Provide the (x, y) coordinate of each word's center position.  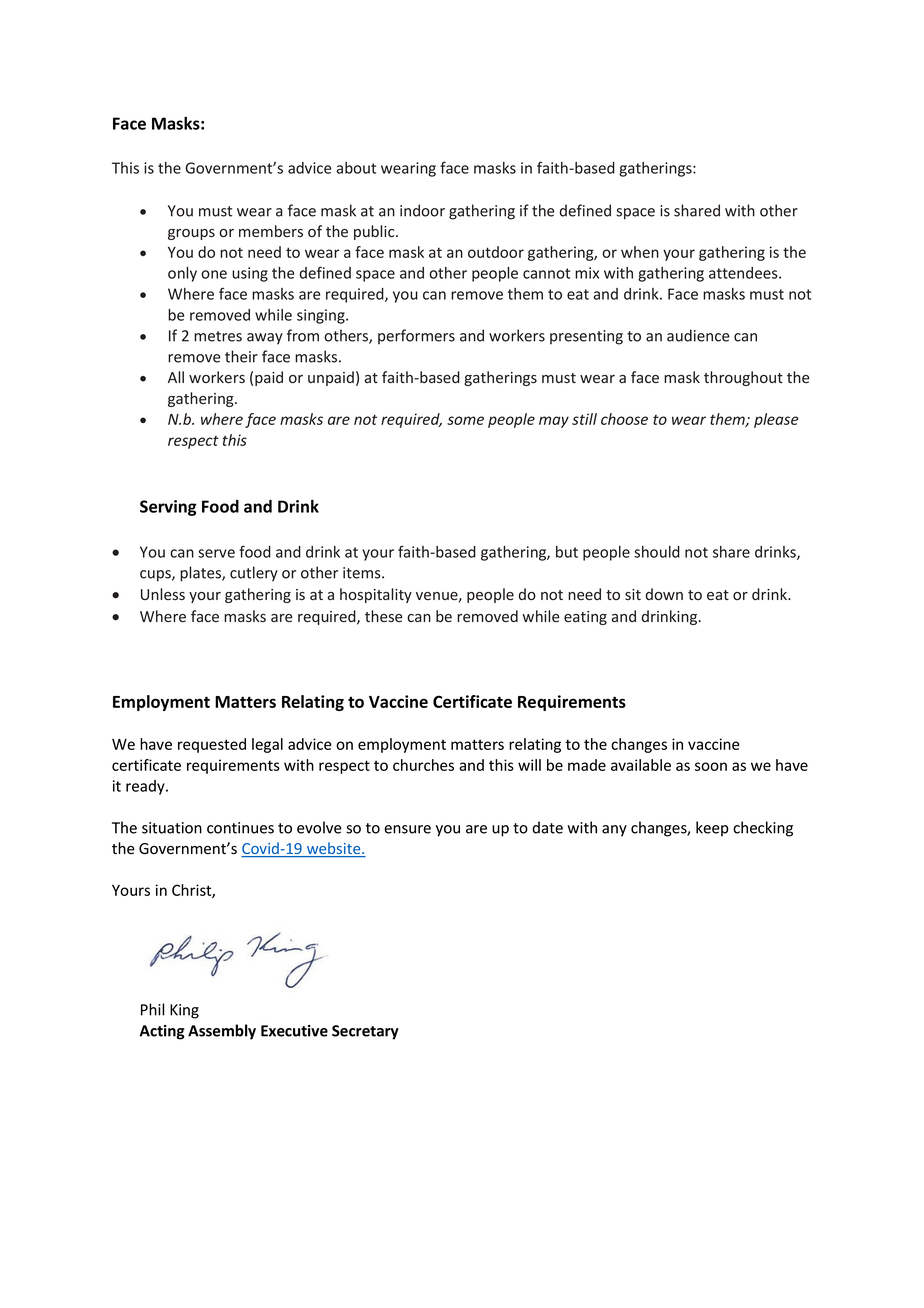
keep (712, 829)
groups (191, 234)
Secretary (365, 1032)
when (640, 252)
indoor (422, 210)
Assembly (222, 1032)
